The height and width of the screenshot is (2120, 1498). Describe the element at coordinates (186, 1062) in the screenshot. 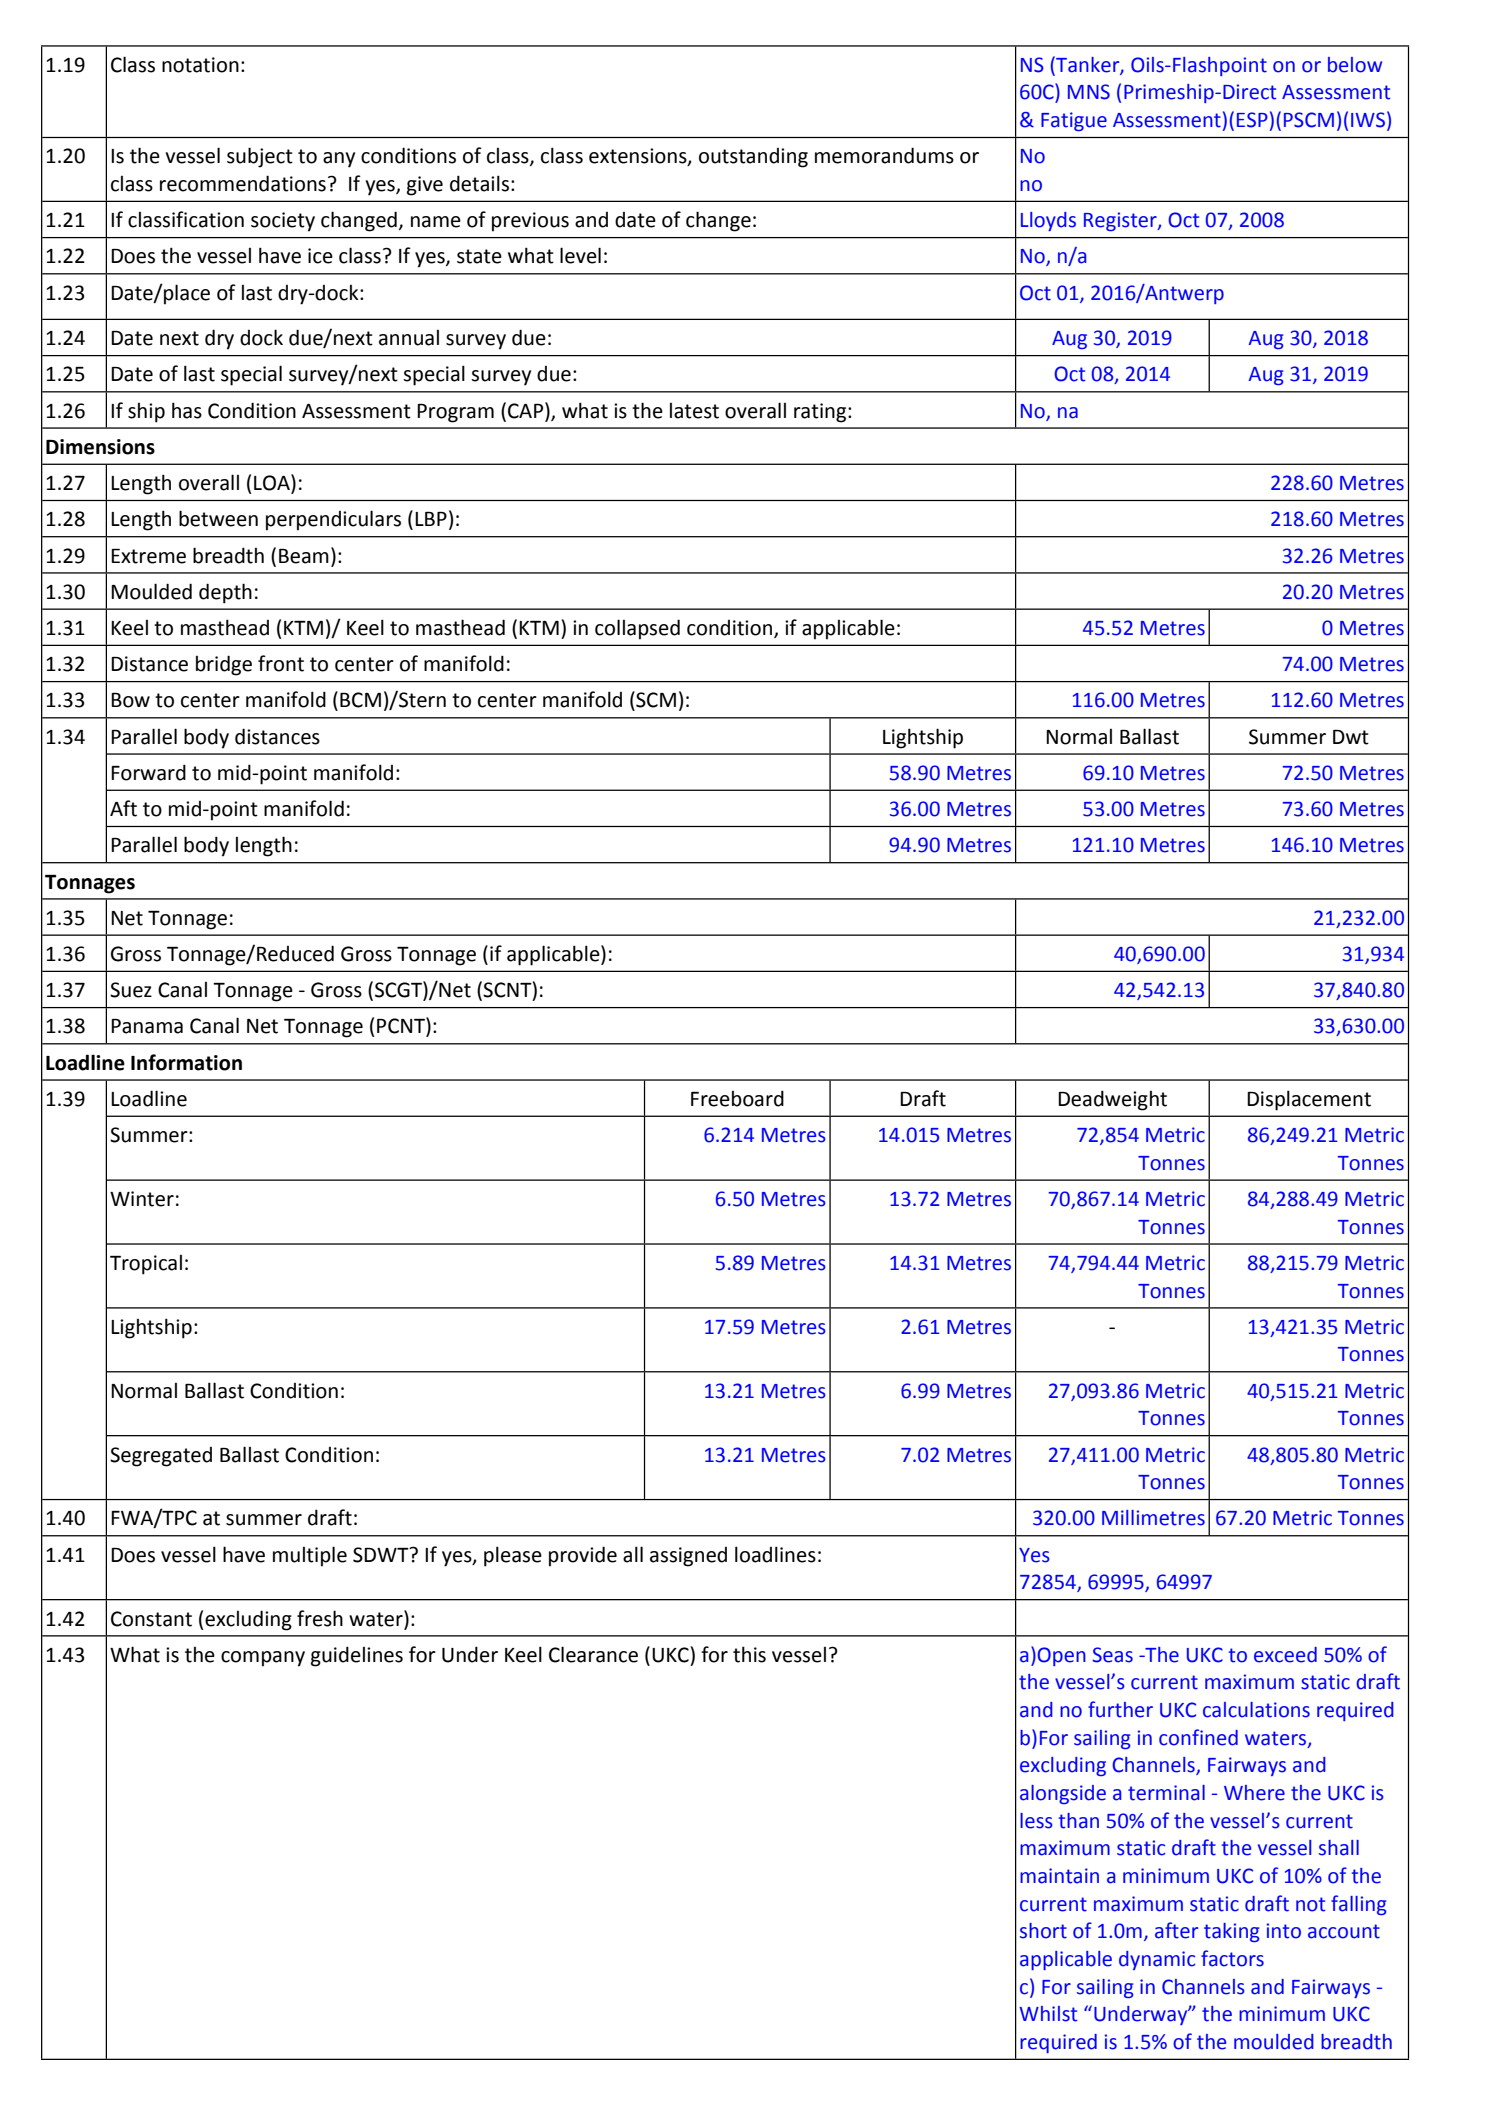

I see `Information` at that location.
